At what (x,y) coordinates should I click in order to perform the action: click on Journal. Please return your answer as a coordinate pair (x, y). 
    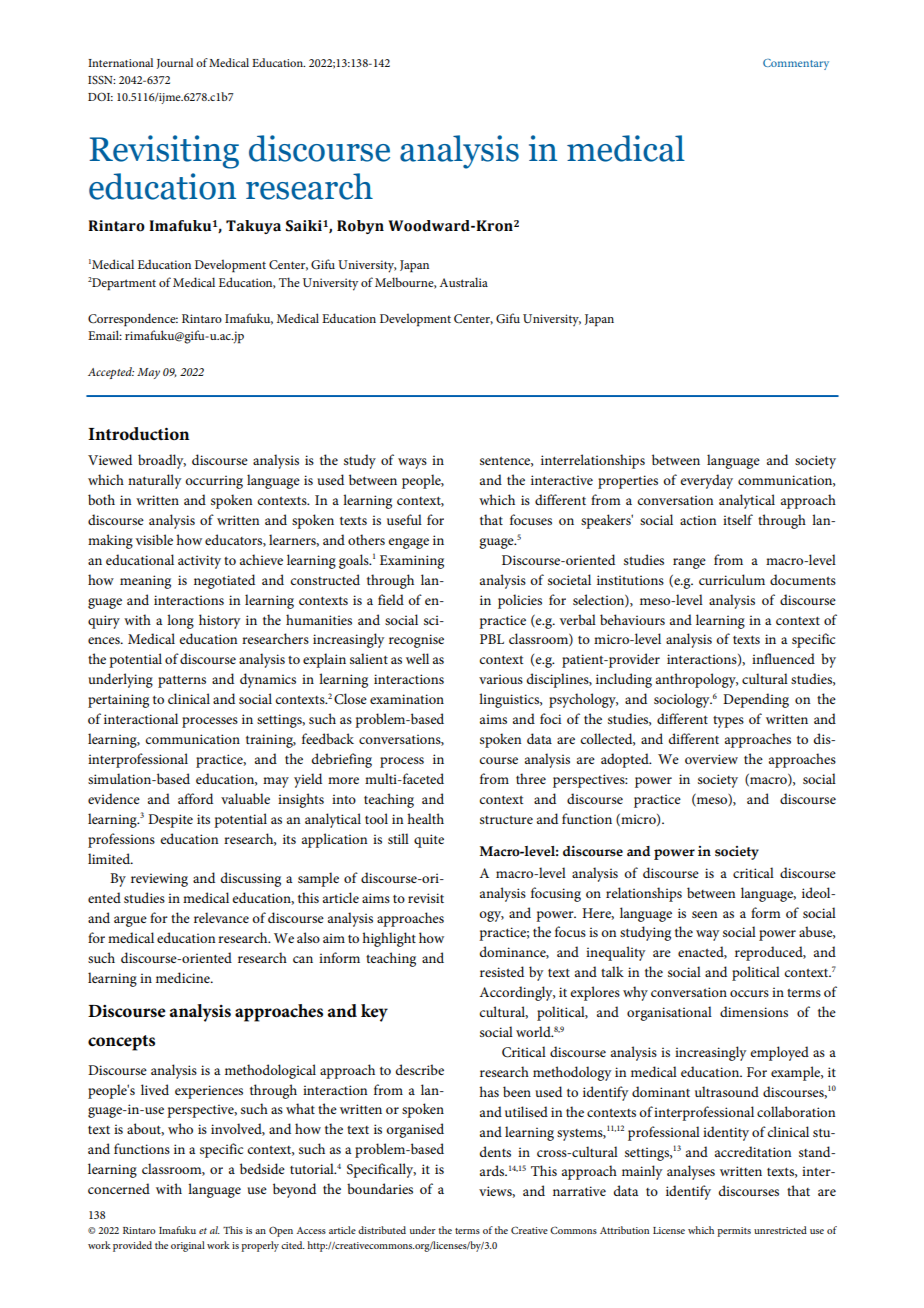
    Looking at the image, I should click on (175, 63).
